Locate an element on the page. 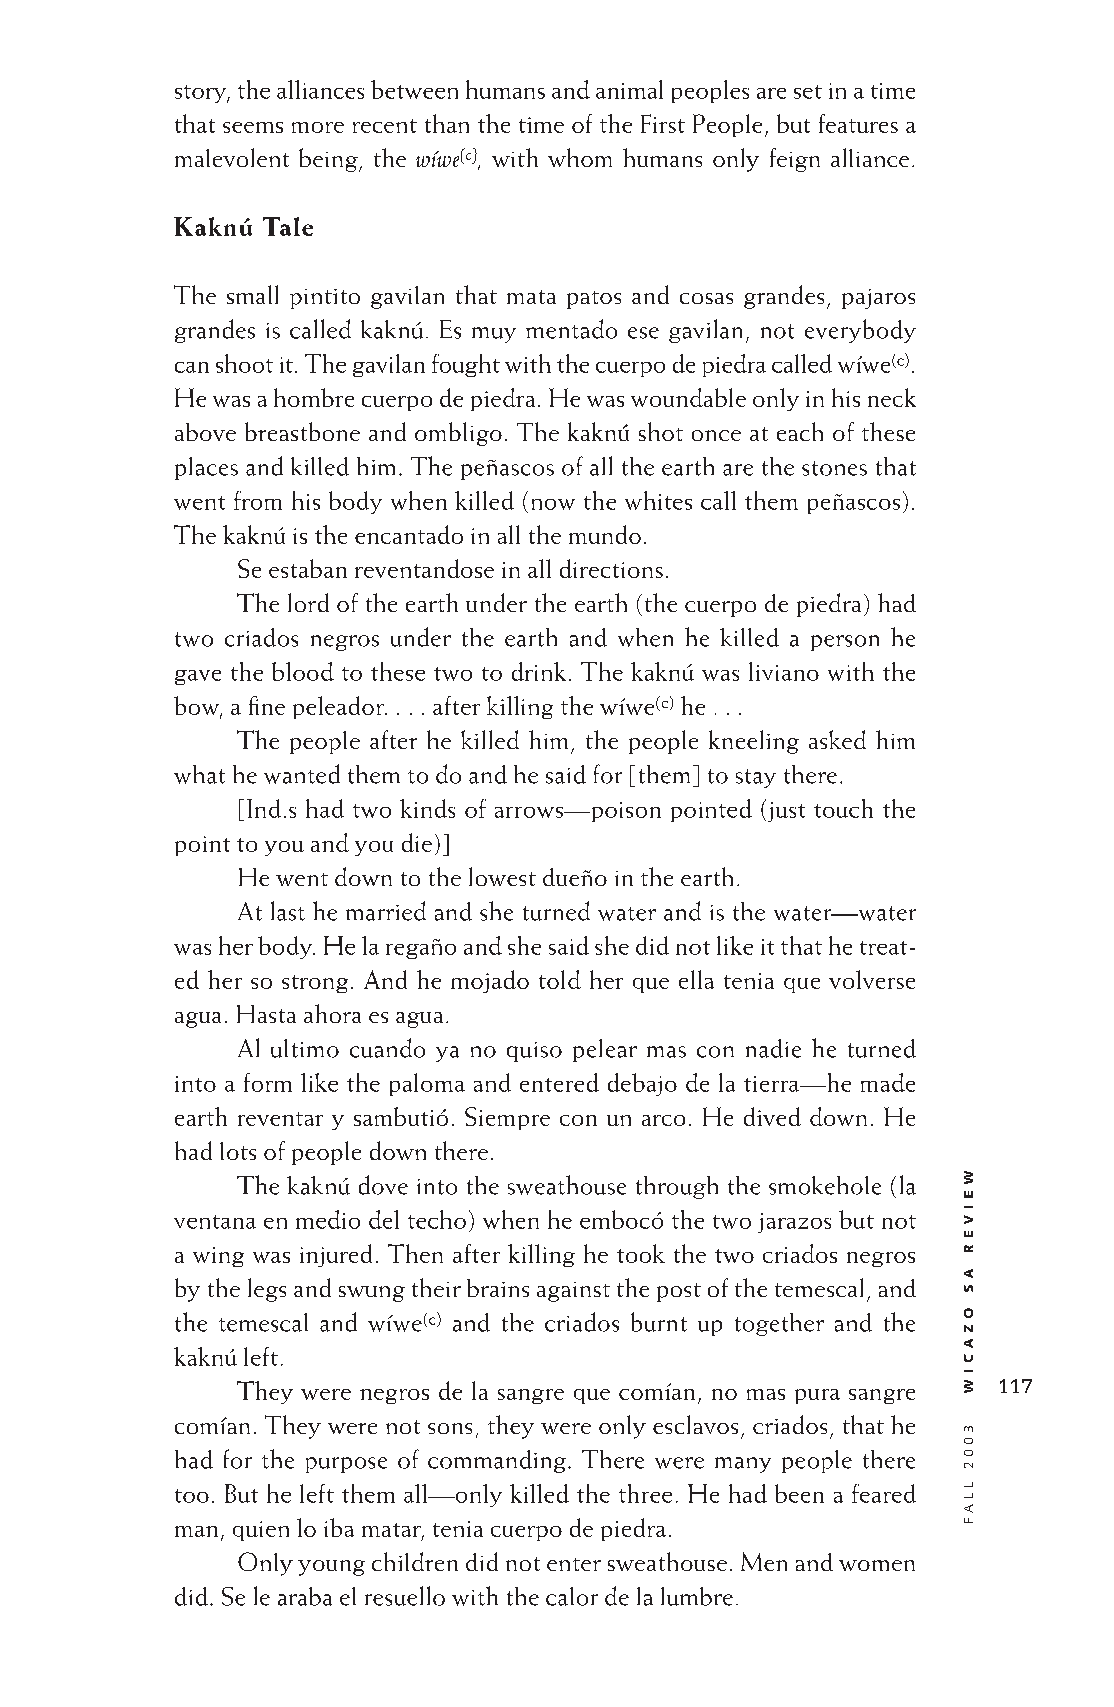 The height and width of the page is (1707, 1114). medio is located at coordinates (328, 1219).
